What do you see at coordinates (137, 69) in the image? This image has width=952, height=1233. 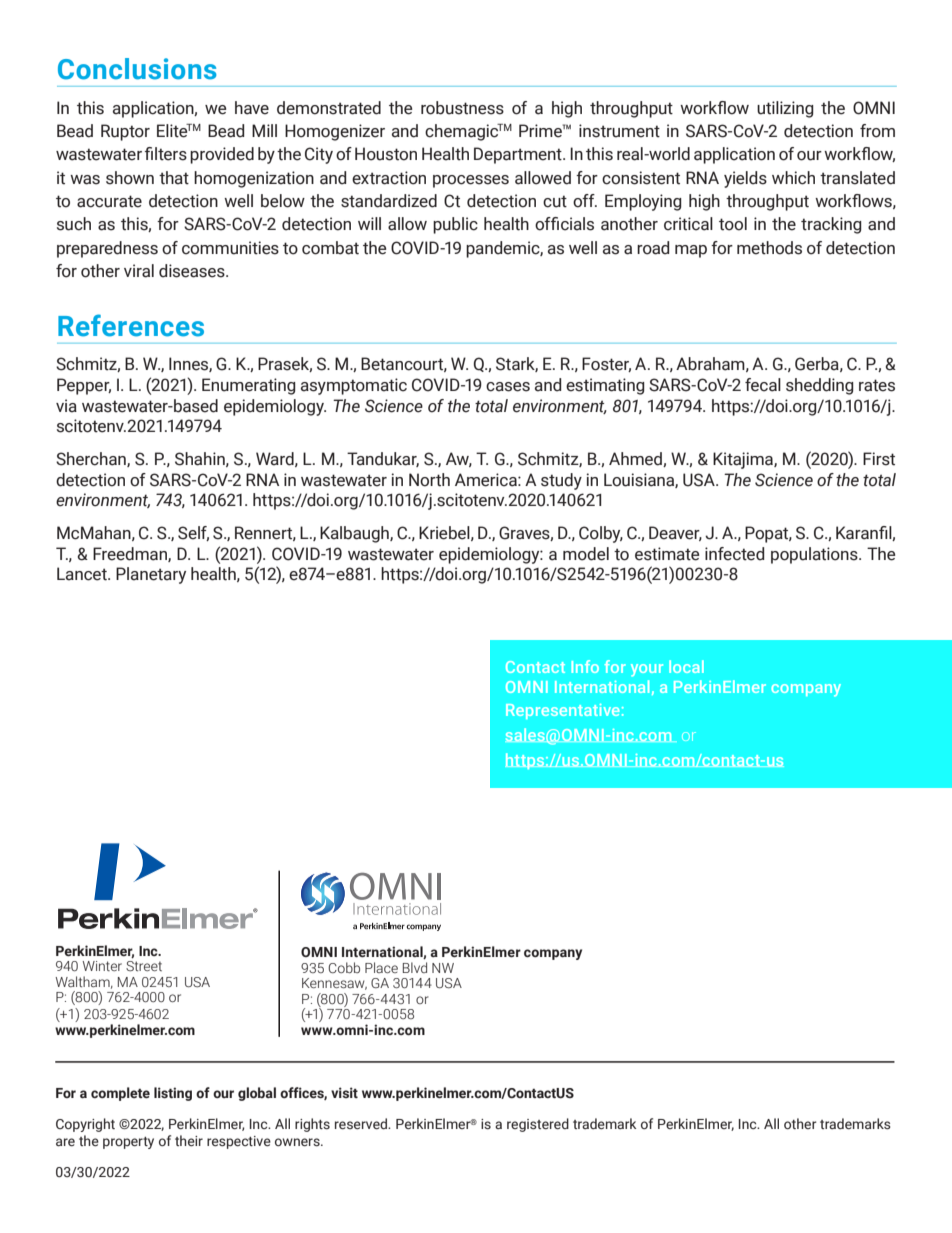 I see `Conclusions` at bounding box center [137, 69].
